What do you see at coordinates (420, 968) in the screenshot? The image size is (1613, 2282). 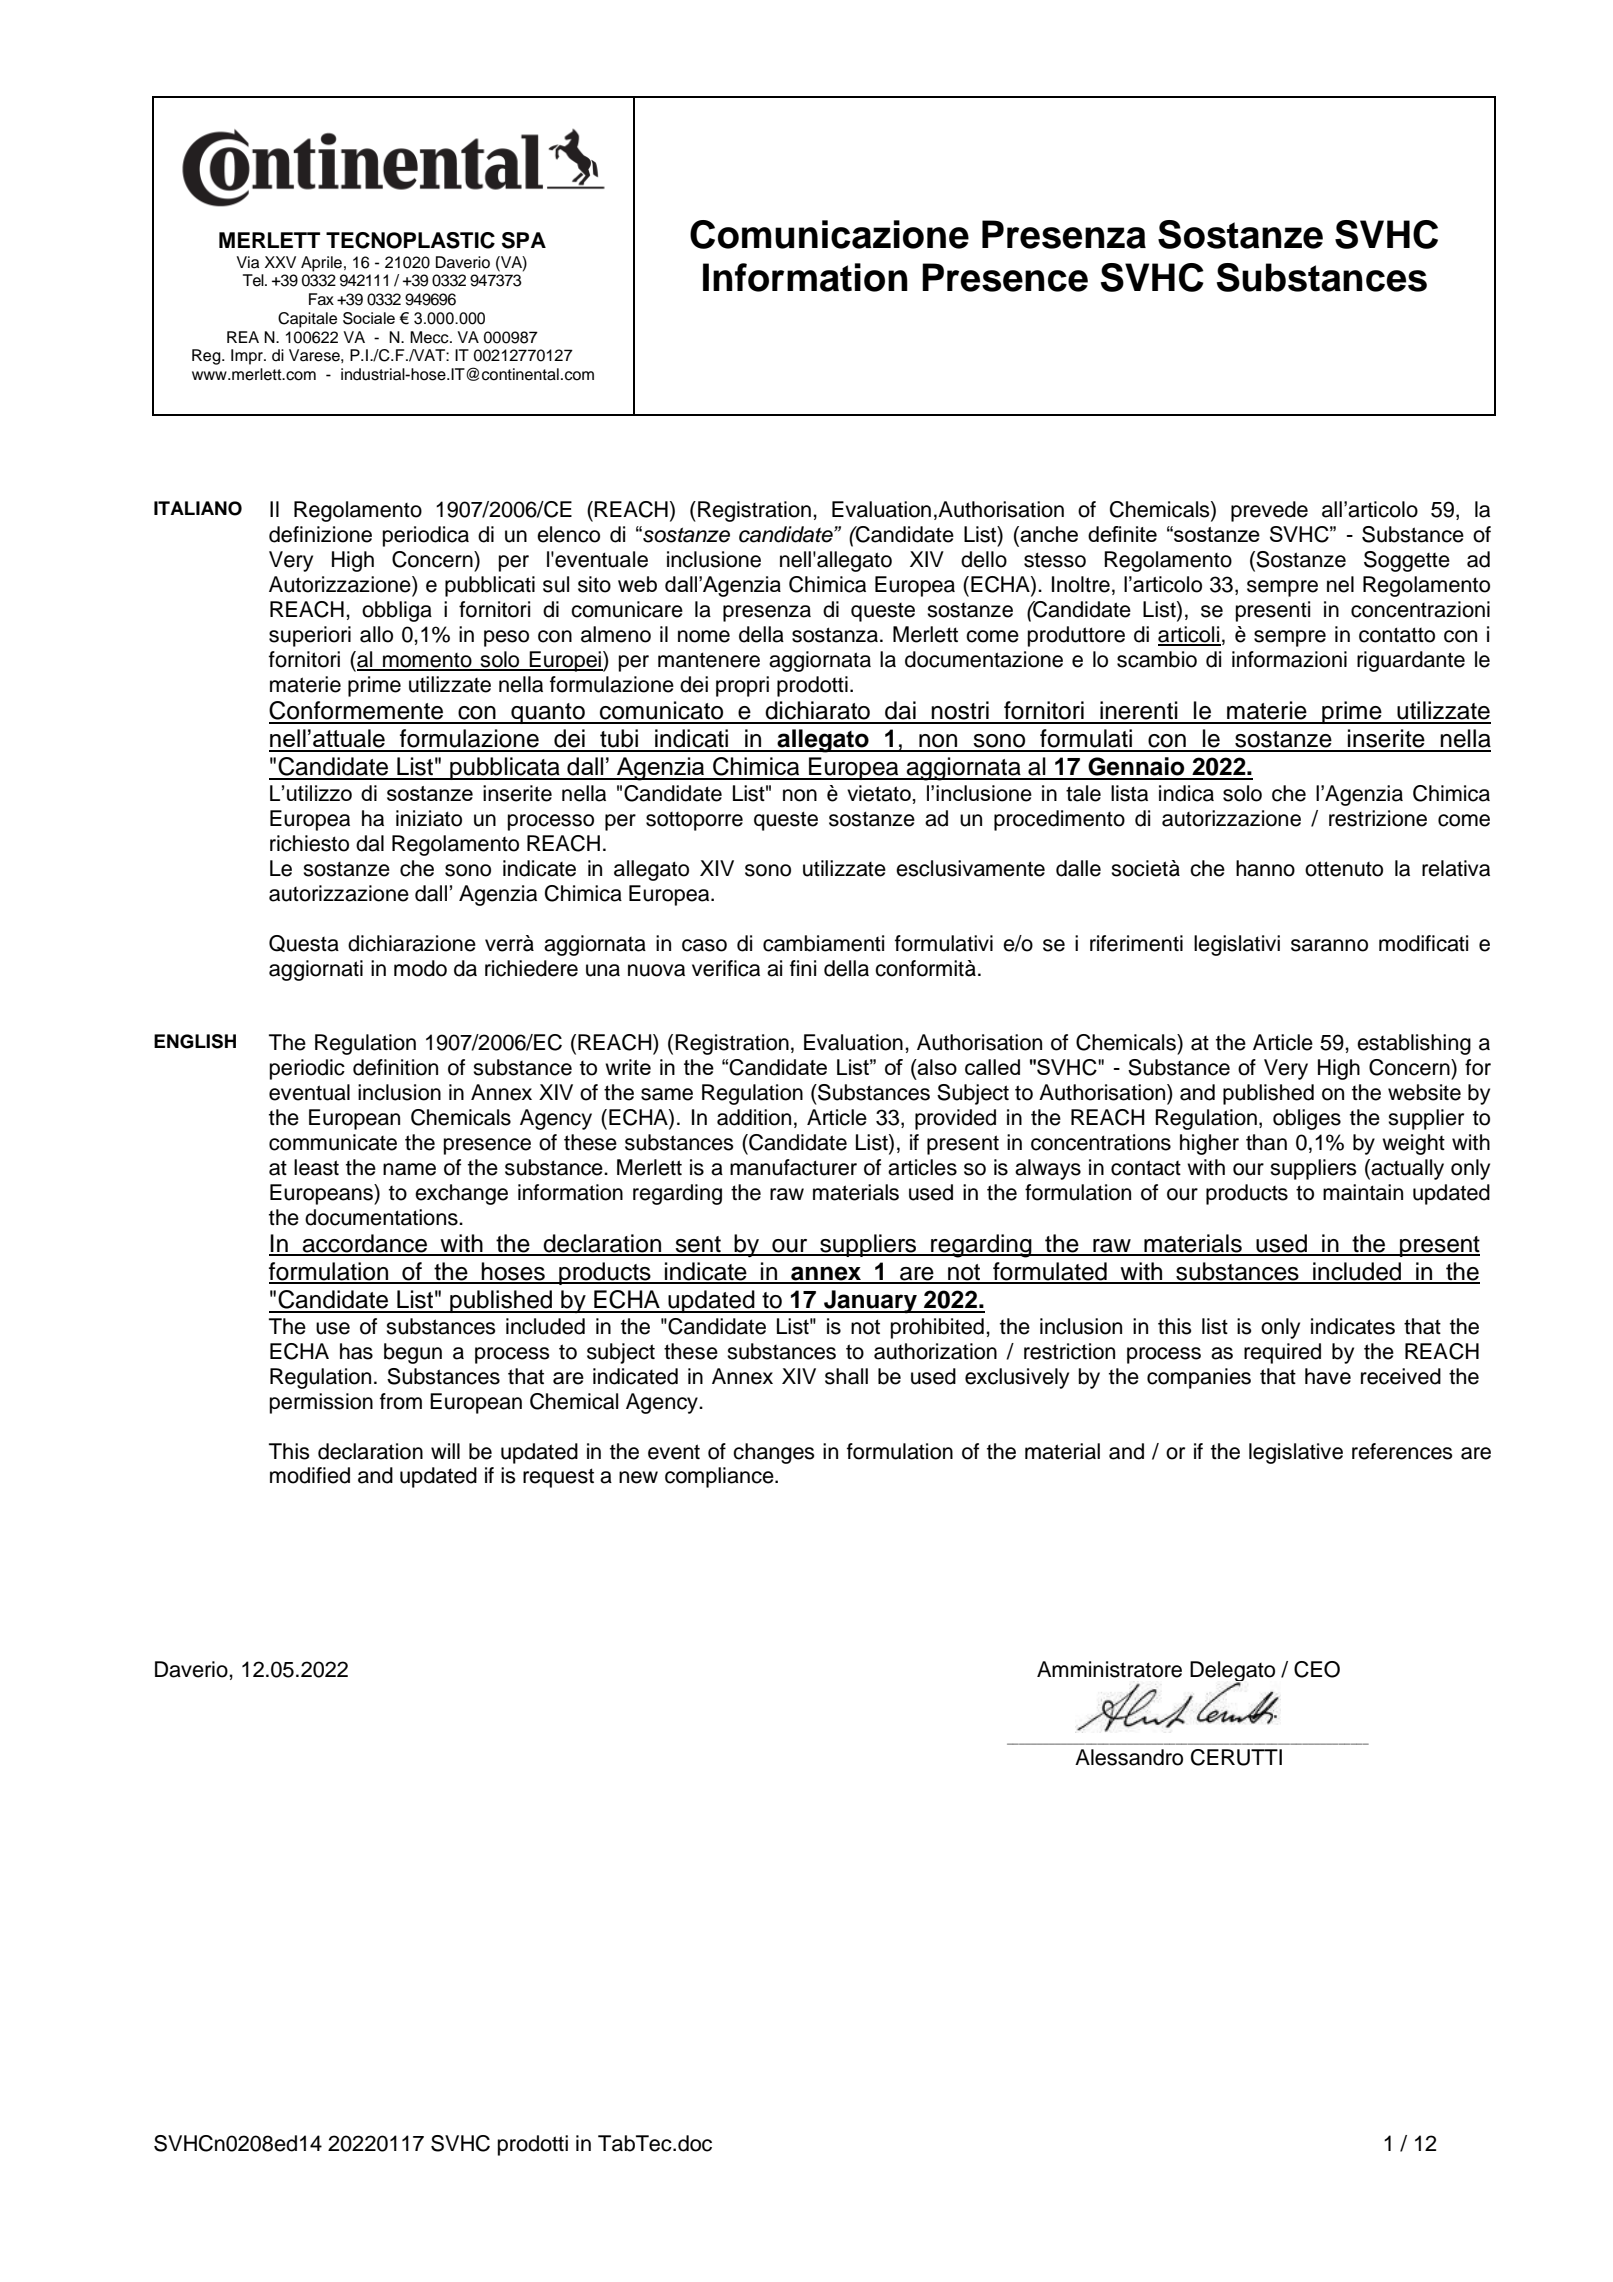 I see `modo` at bounding box center [420, 968].
